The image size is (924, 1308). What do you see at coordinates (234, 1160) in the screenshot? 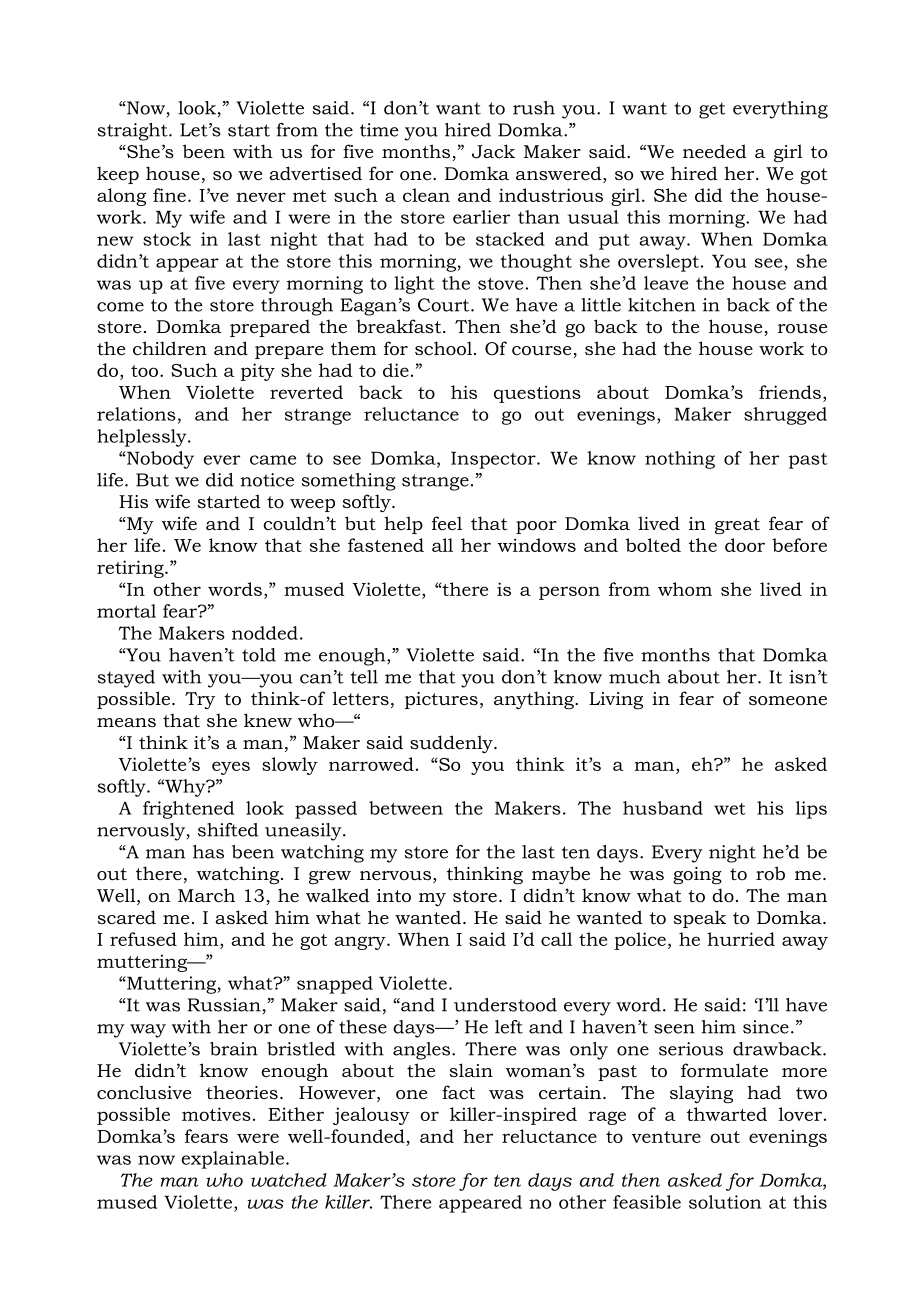
I see `explainable` at bounding box center [234, 1160].
